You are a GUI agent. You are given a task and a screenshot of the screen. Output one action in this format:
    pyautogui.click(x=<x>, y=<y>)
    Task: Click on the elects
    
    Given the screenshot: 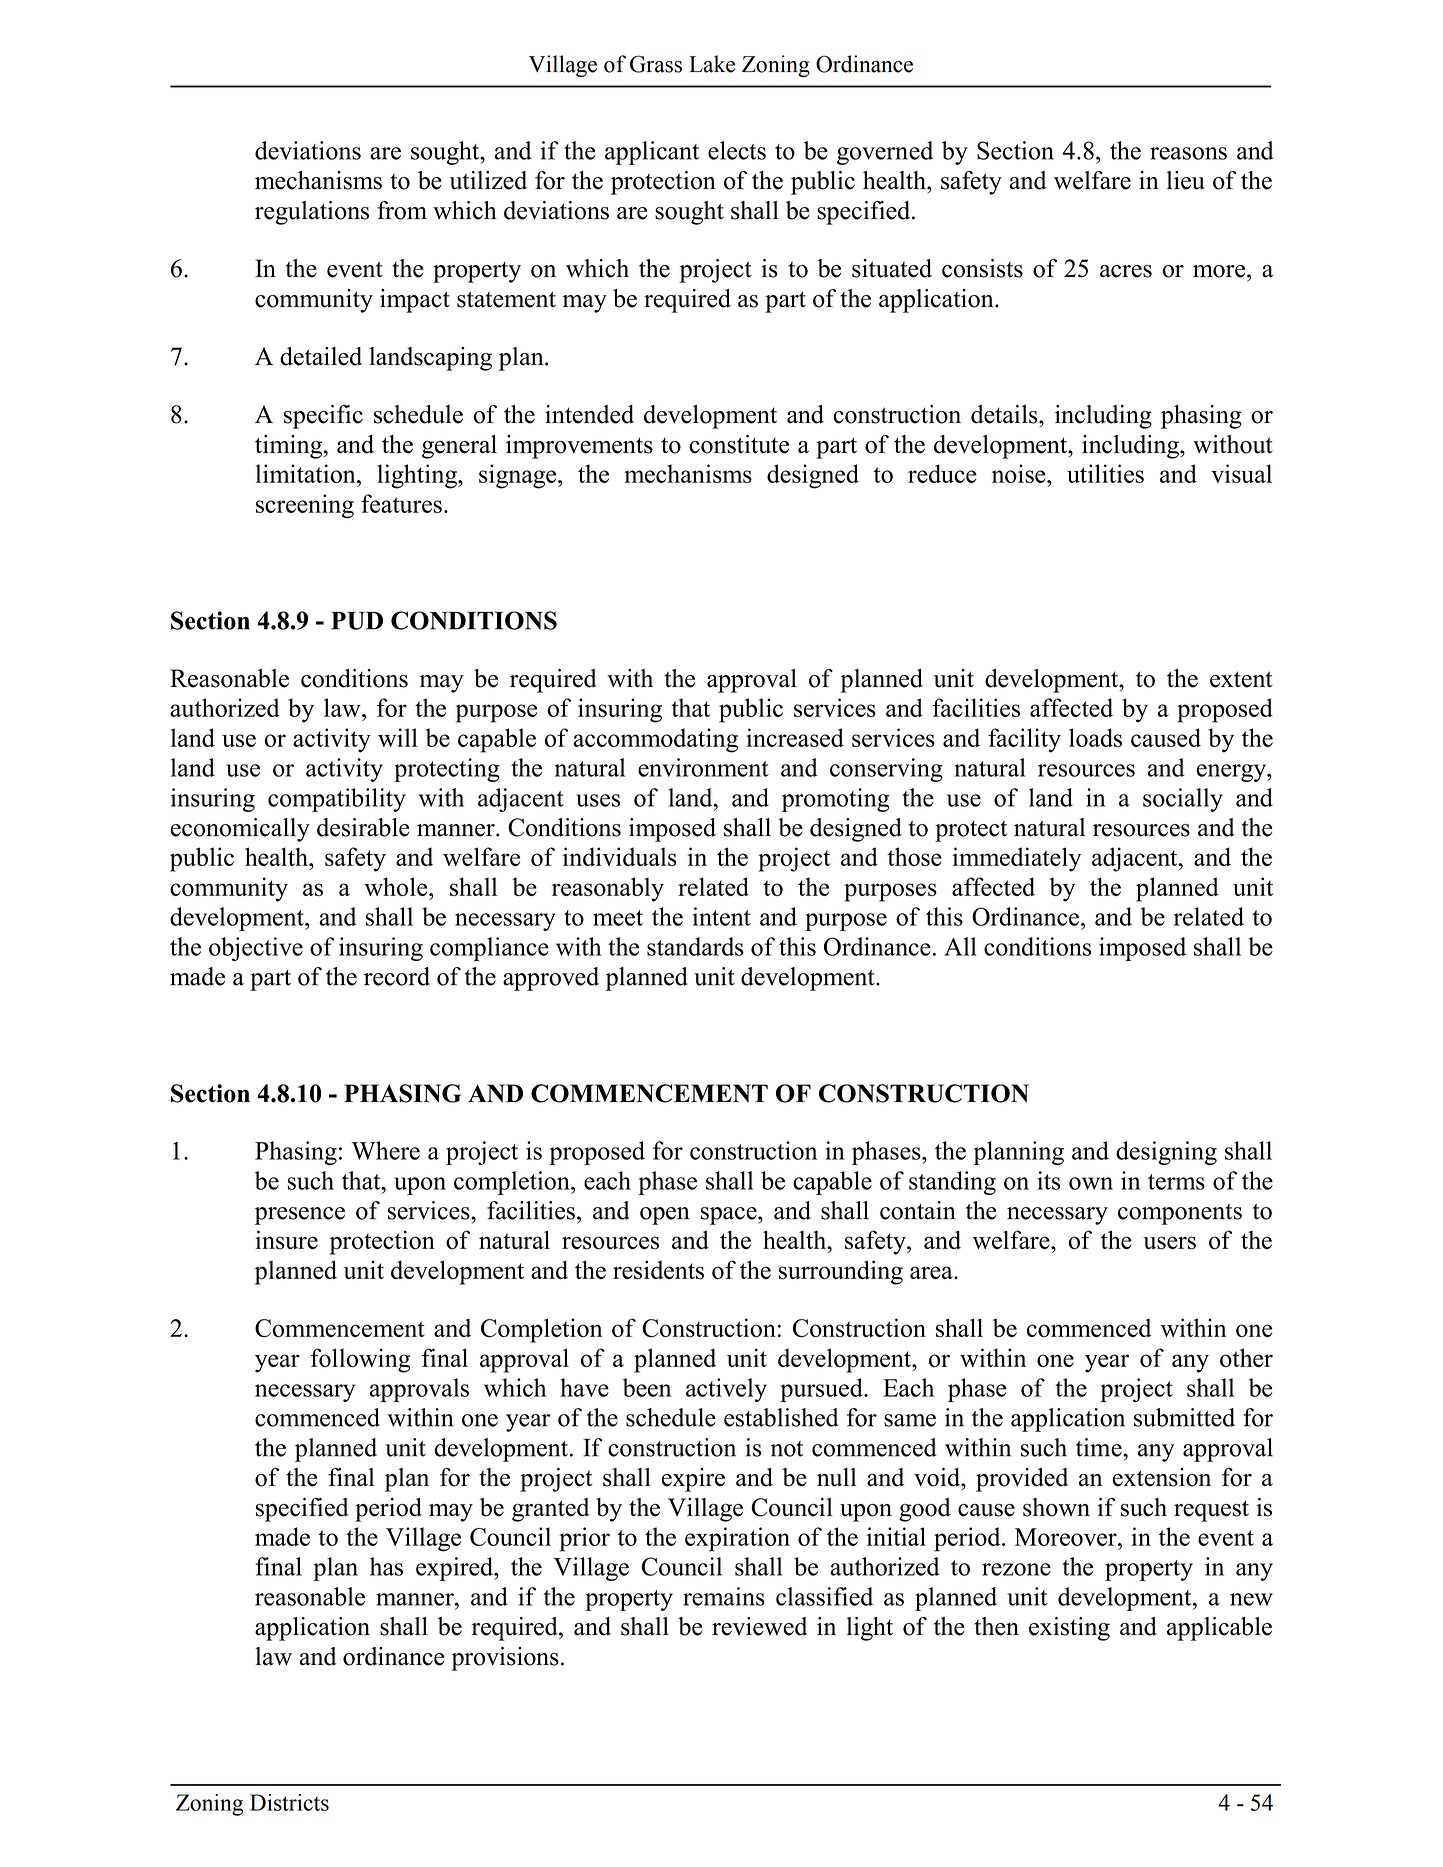 What is the action you would take?
    pyautogui.click(x=737, y=150)
